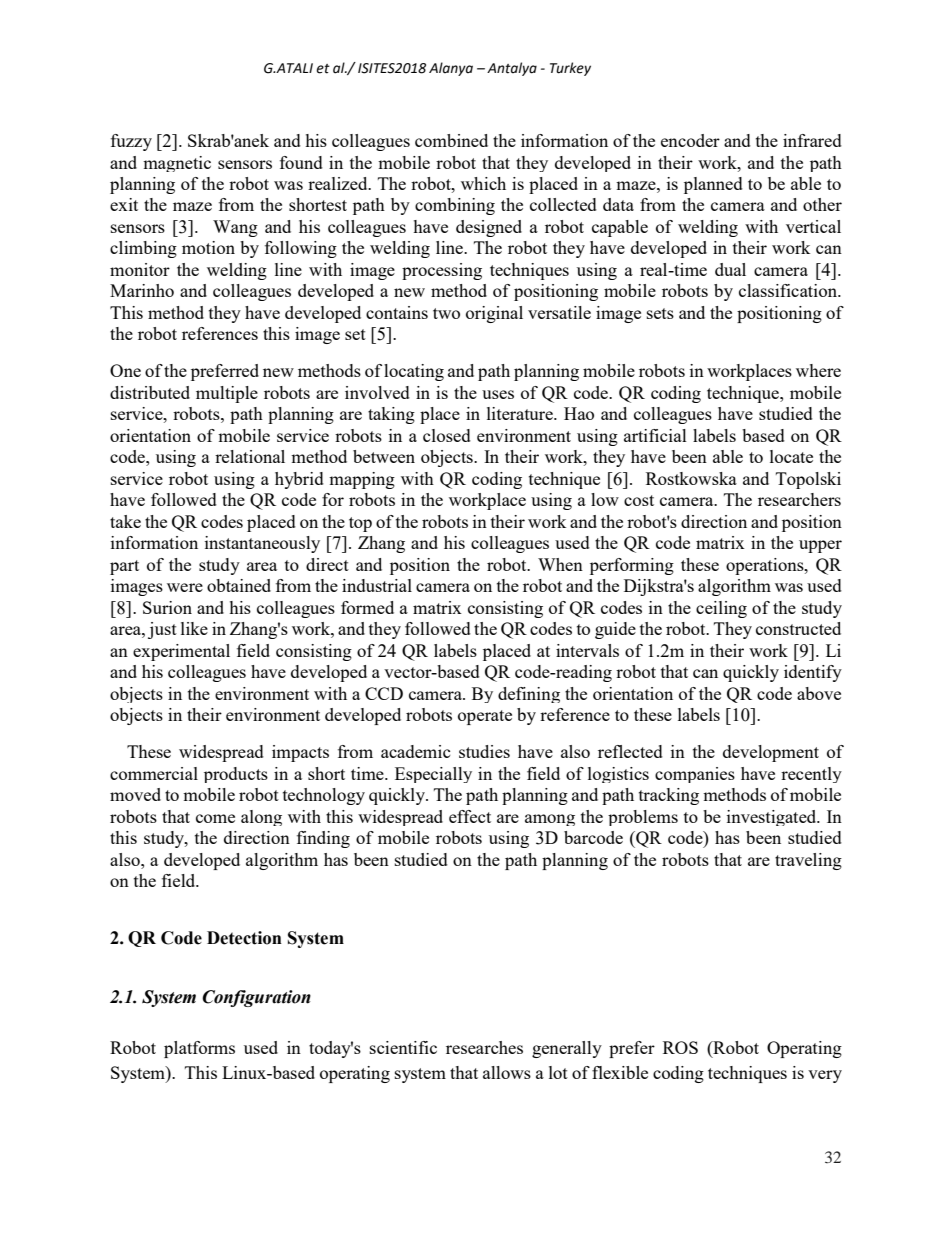  I want to click on magnetic, so click(177, 164).
